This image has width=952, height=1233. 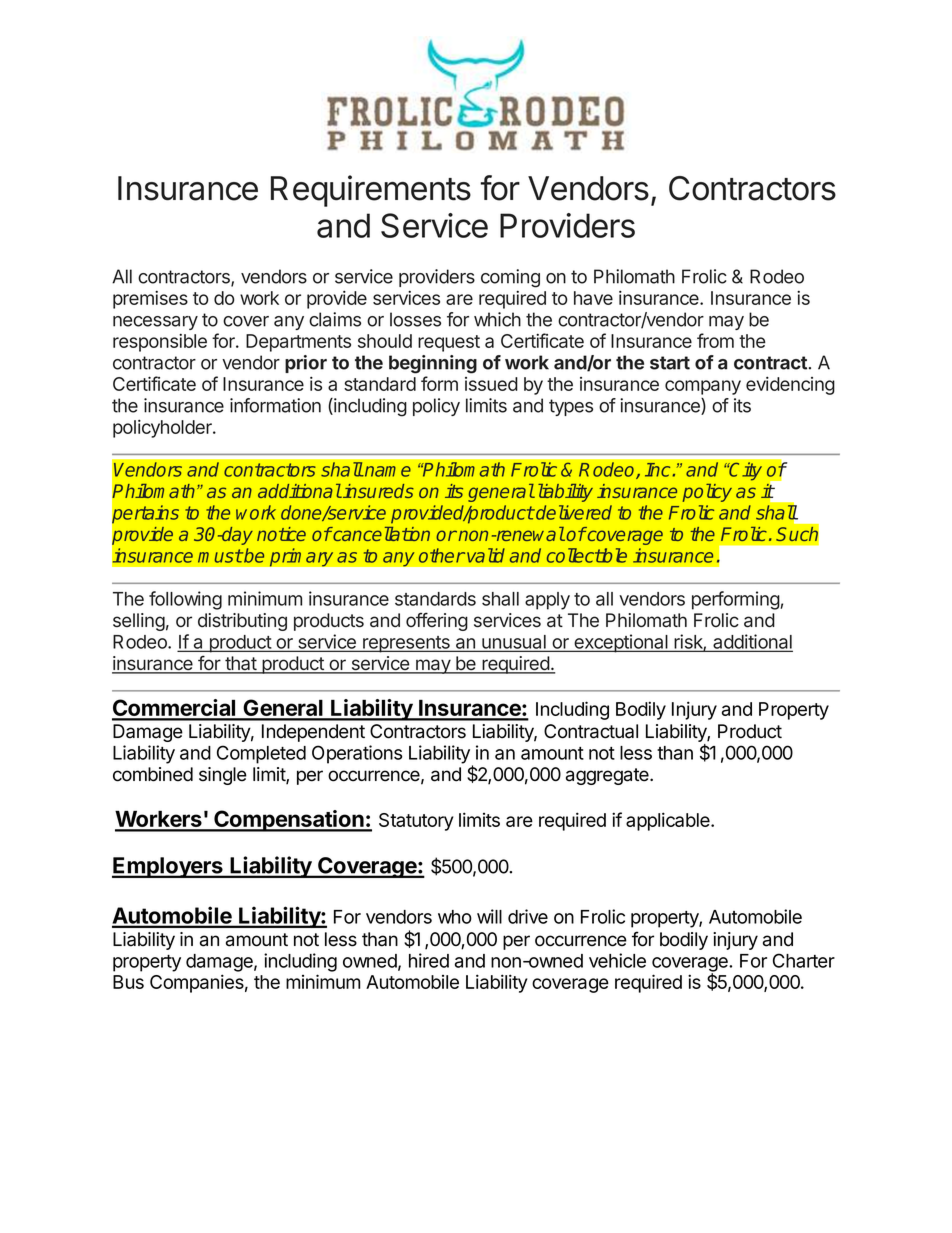 I want to click on premises, so click(x=150, y=300).
